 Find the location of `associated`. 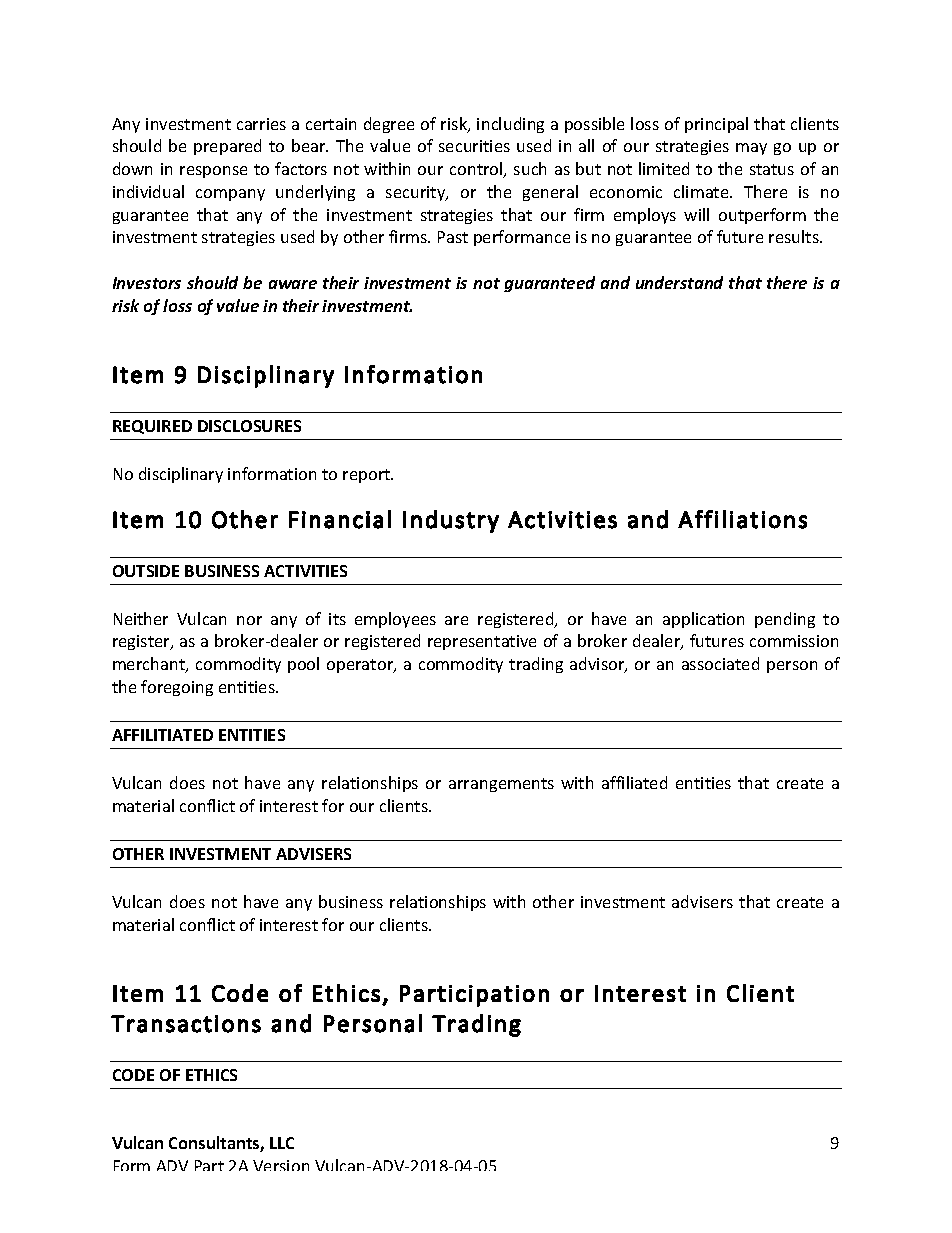

associated is located at coordinates (720, 663).
